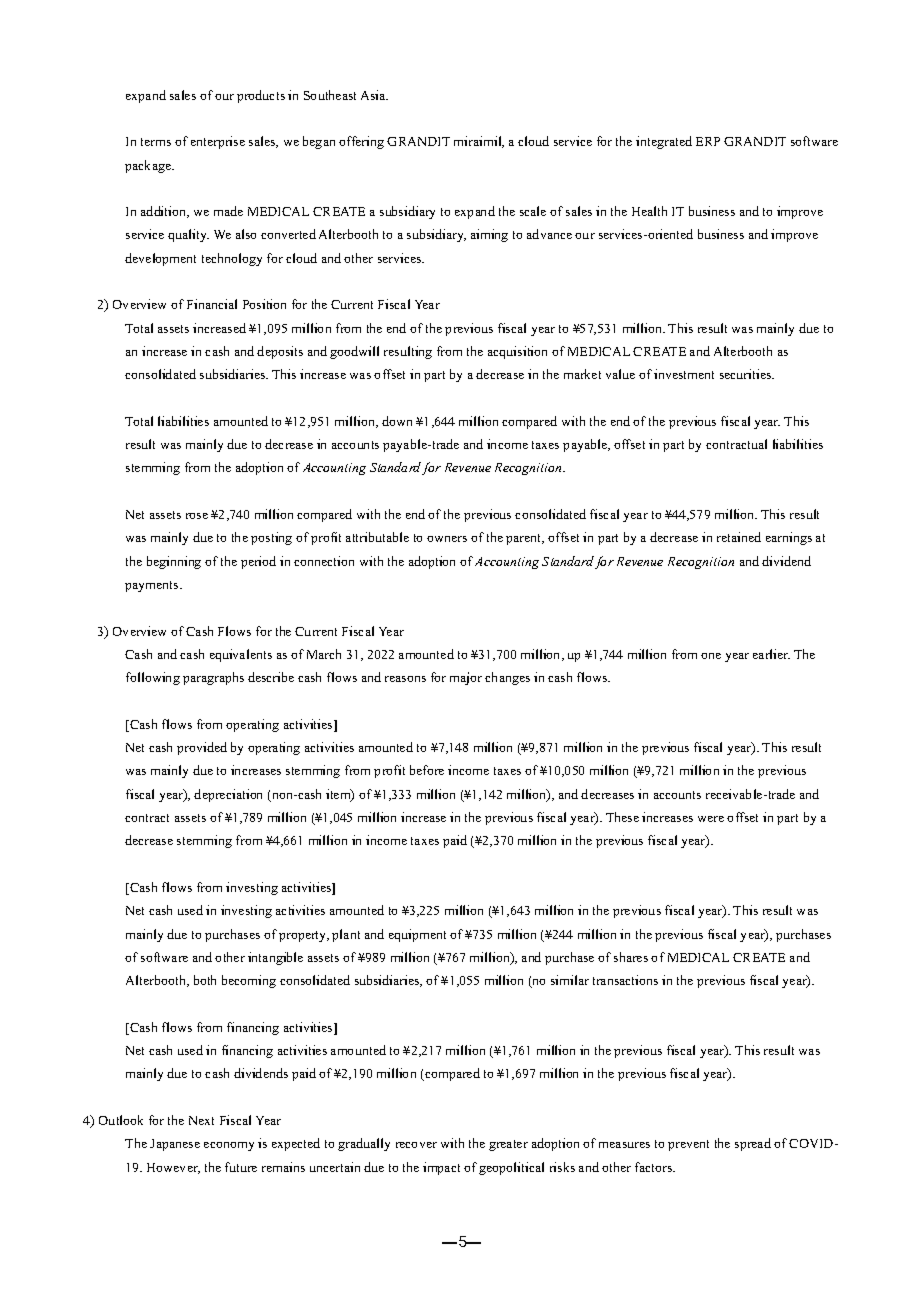 Image resolution: width=924 pixels, height=1308 pixels. What do you see at coordinates (711, 819) in the screenshot?
I see `were` at bounding box center [711, 819].
